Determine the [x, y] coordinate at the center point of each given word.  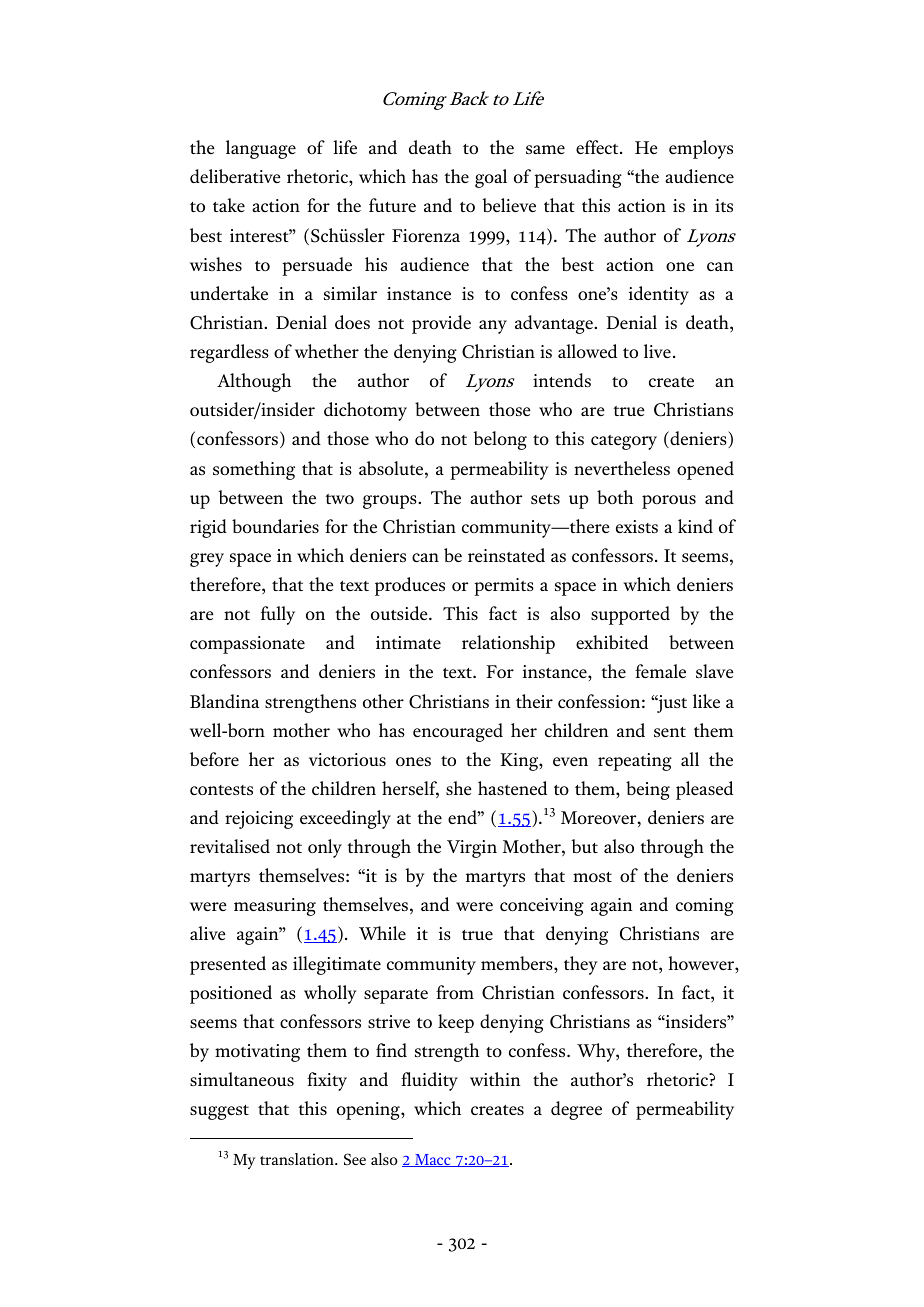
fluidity [429, 1081]
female [660, 671]
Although [254, 382]
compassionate [247, 645]
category [624, 442]
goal [491, 178]
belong [500, 440]
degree [576, 1110]
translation [298, 1159]
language [261, 149]
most [592, 877]
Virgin [472, 849]
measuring [275, 907]
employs [701, 149]
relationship [508, 644]
